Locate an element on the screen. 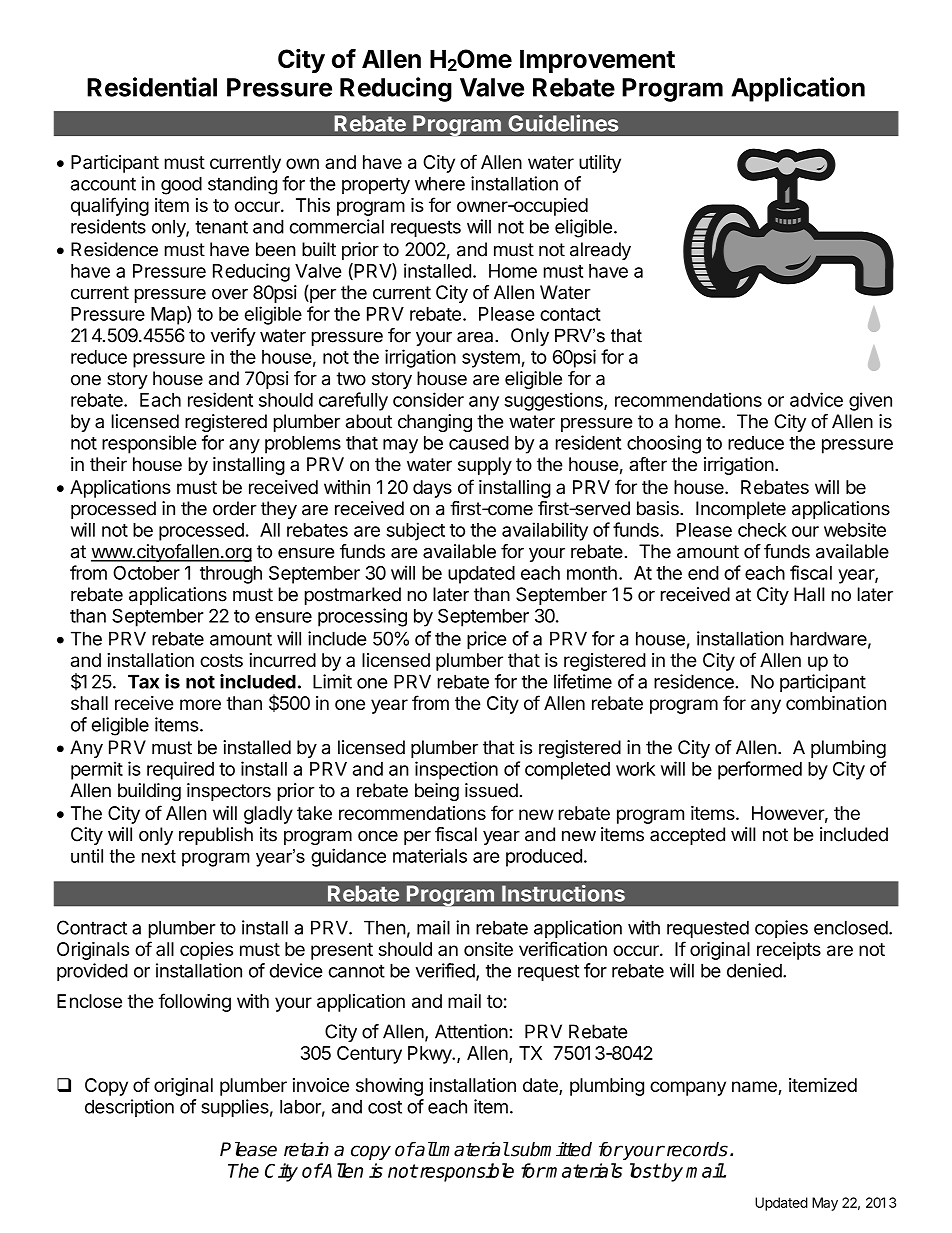 The width and height of the screenshot is (952, 1233). price is located at coordinates (486, 640).
